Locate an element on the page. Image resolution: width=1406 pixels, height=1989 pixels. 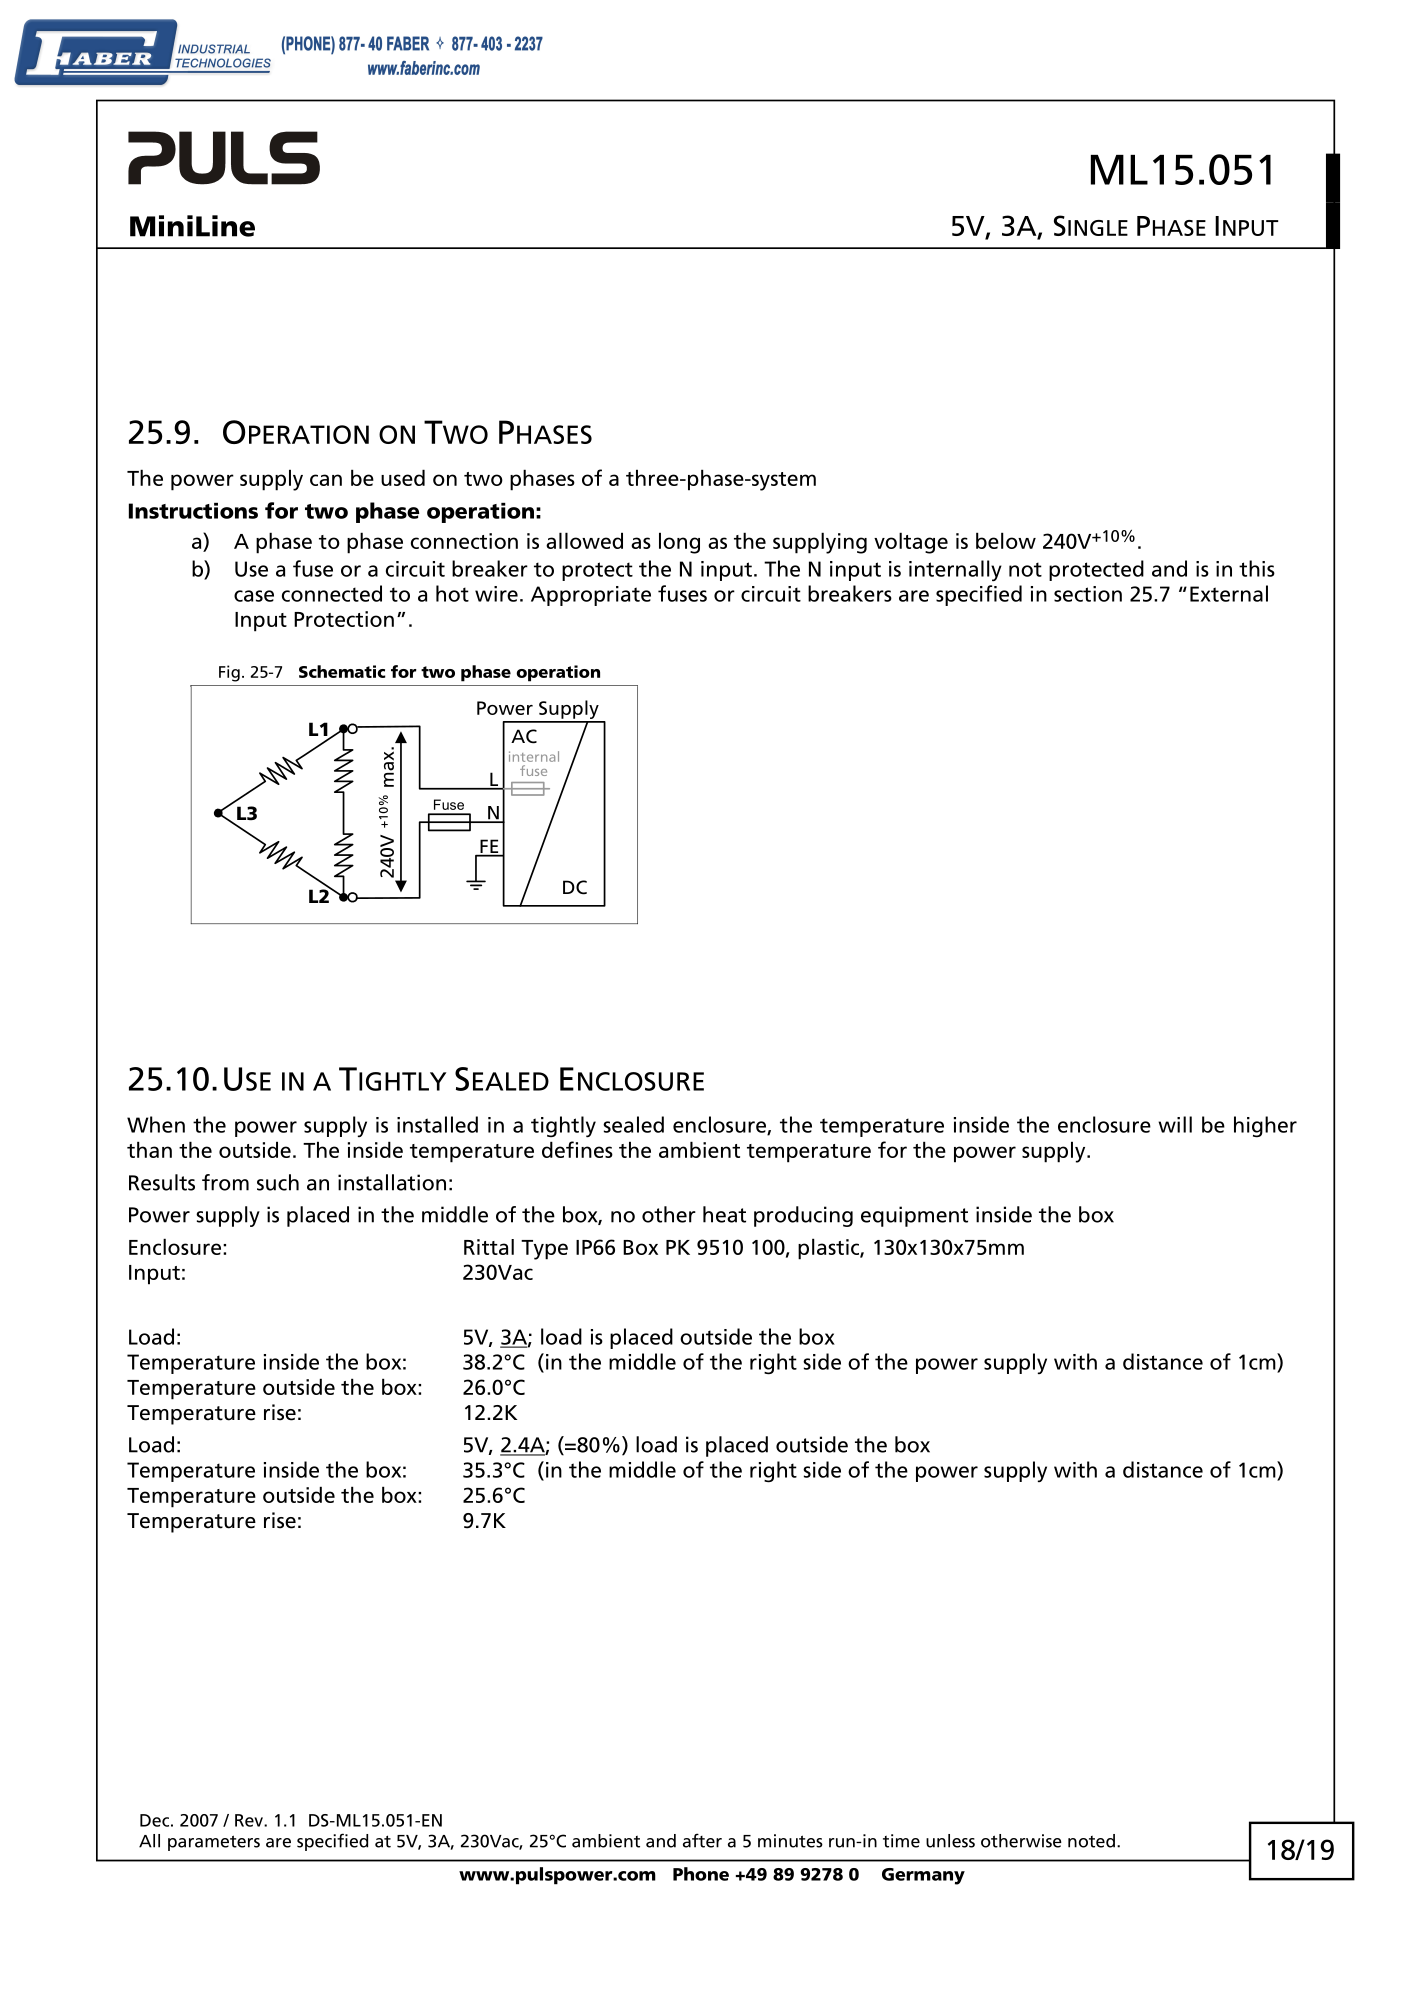
after is located at coordinates (702, 1840).
